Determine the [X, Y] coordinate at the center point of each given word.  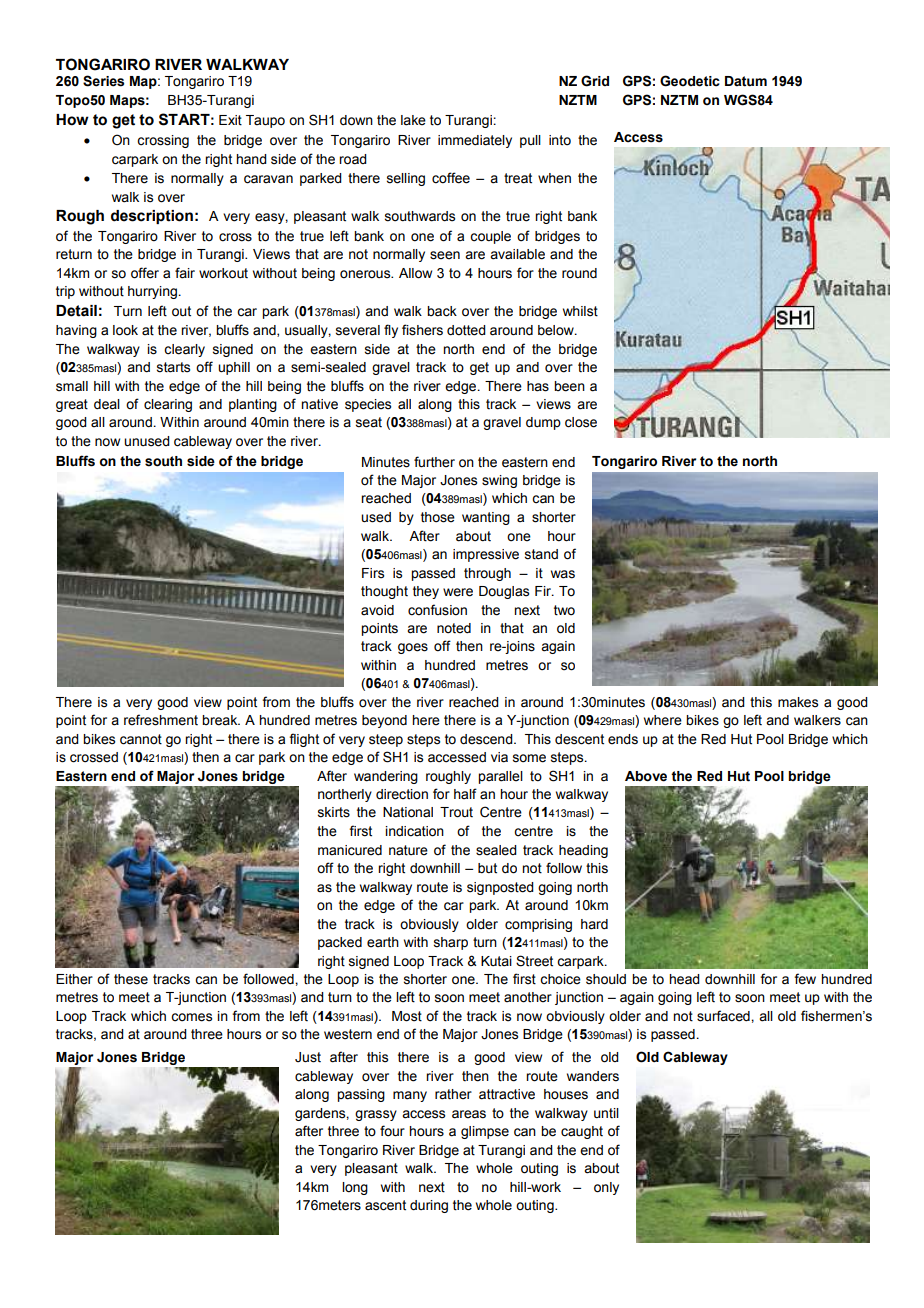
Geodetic [690, 81]
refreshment [161, 720]
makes [798, 702]
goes [413, 648]
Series [103, 81]
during [429, 1206]
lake [413, 120]
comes [191, 1017]
